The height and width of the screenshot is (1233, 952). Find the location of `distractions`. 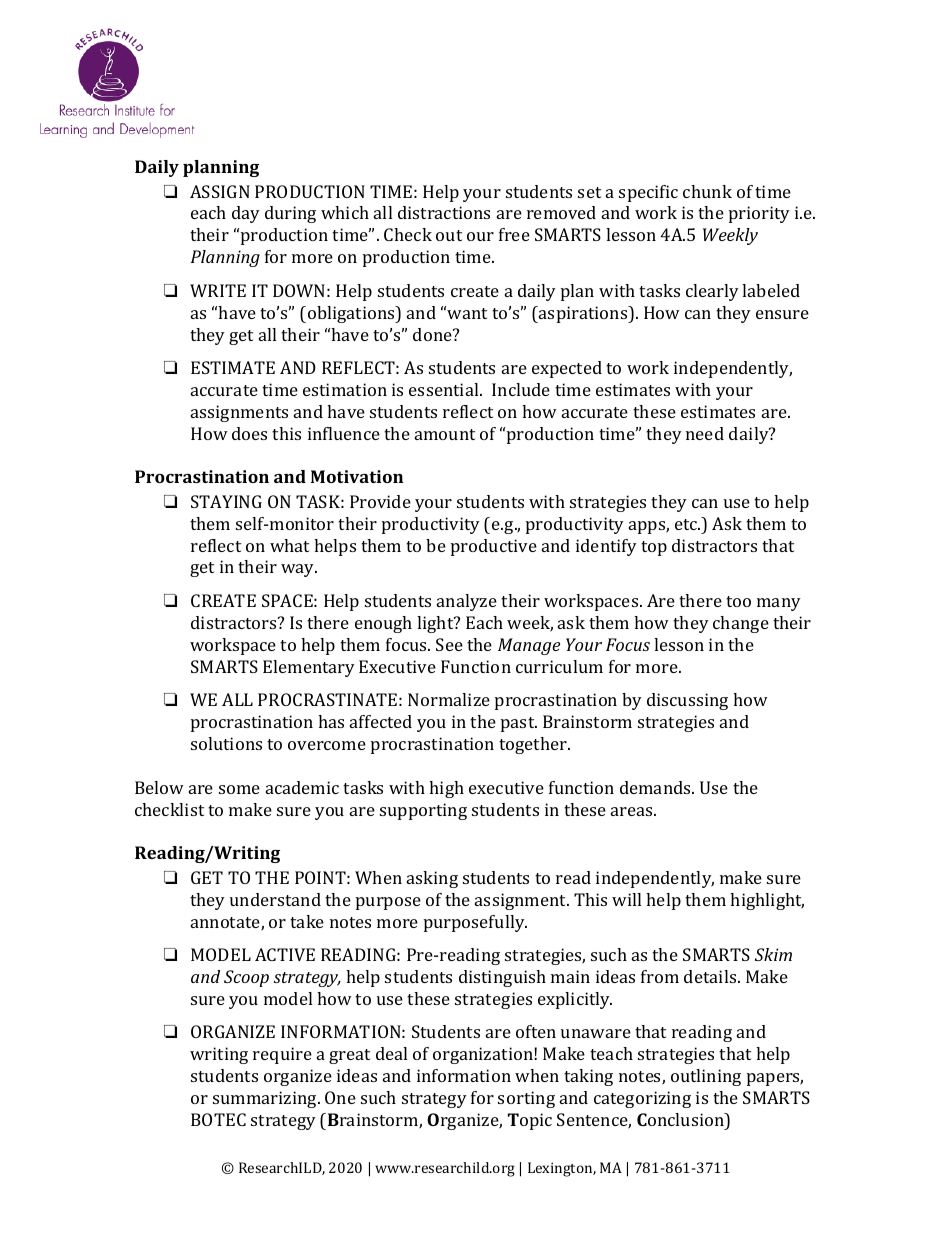

distractions is located at coordinates (444, 212).
